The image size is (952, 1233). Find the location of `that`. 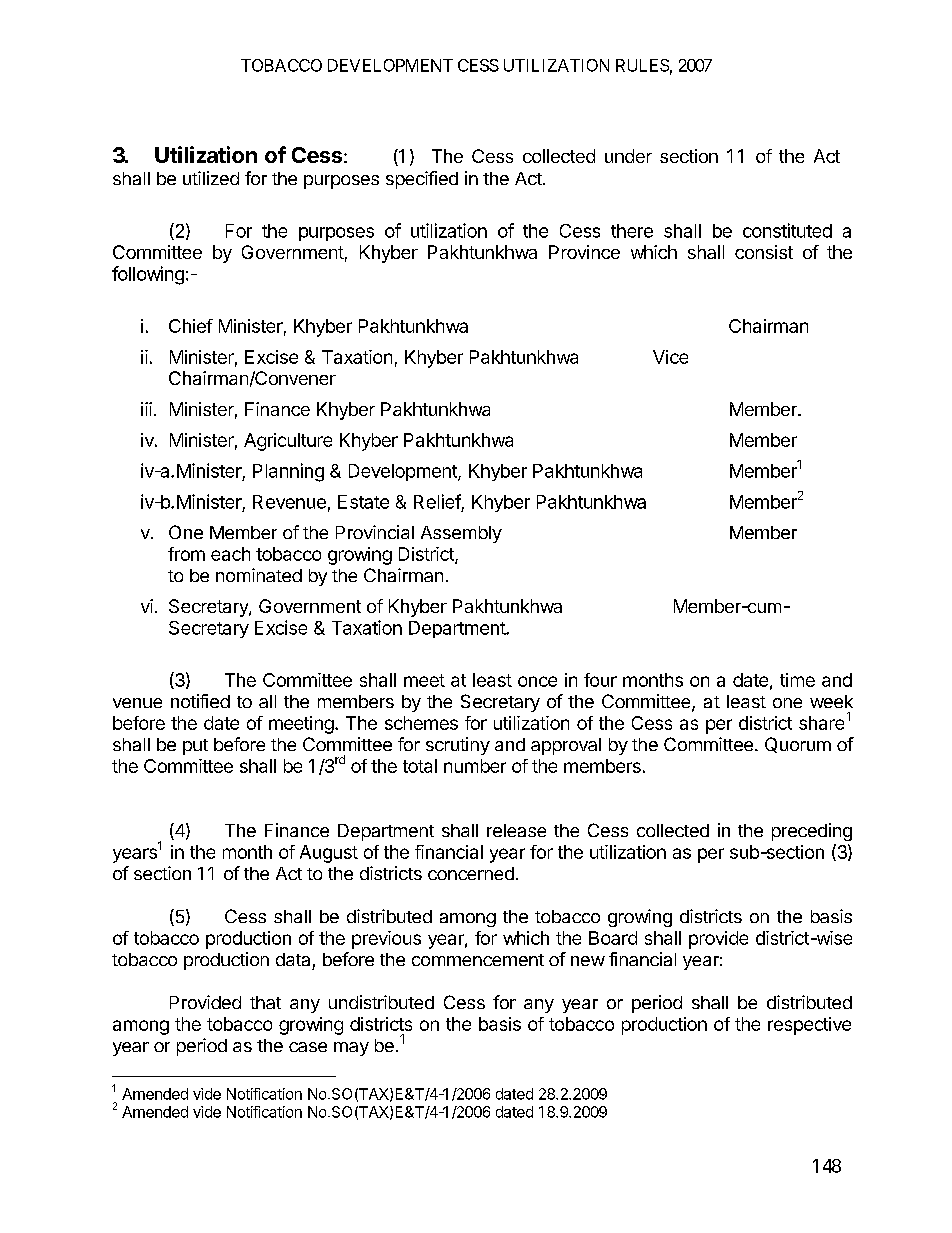

that is located at coordinates (265, 1002).
